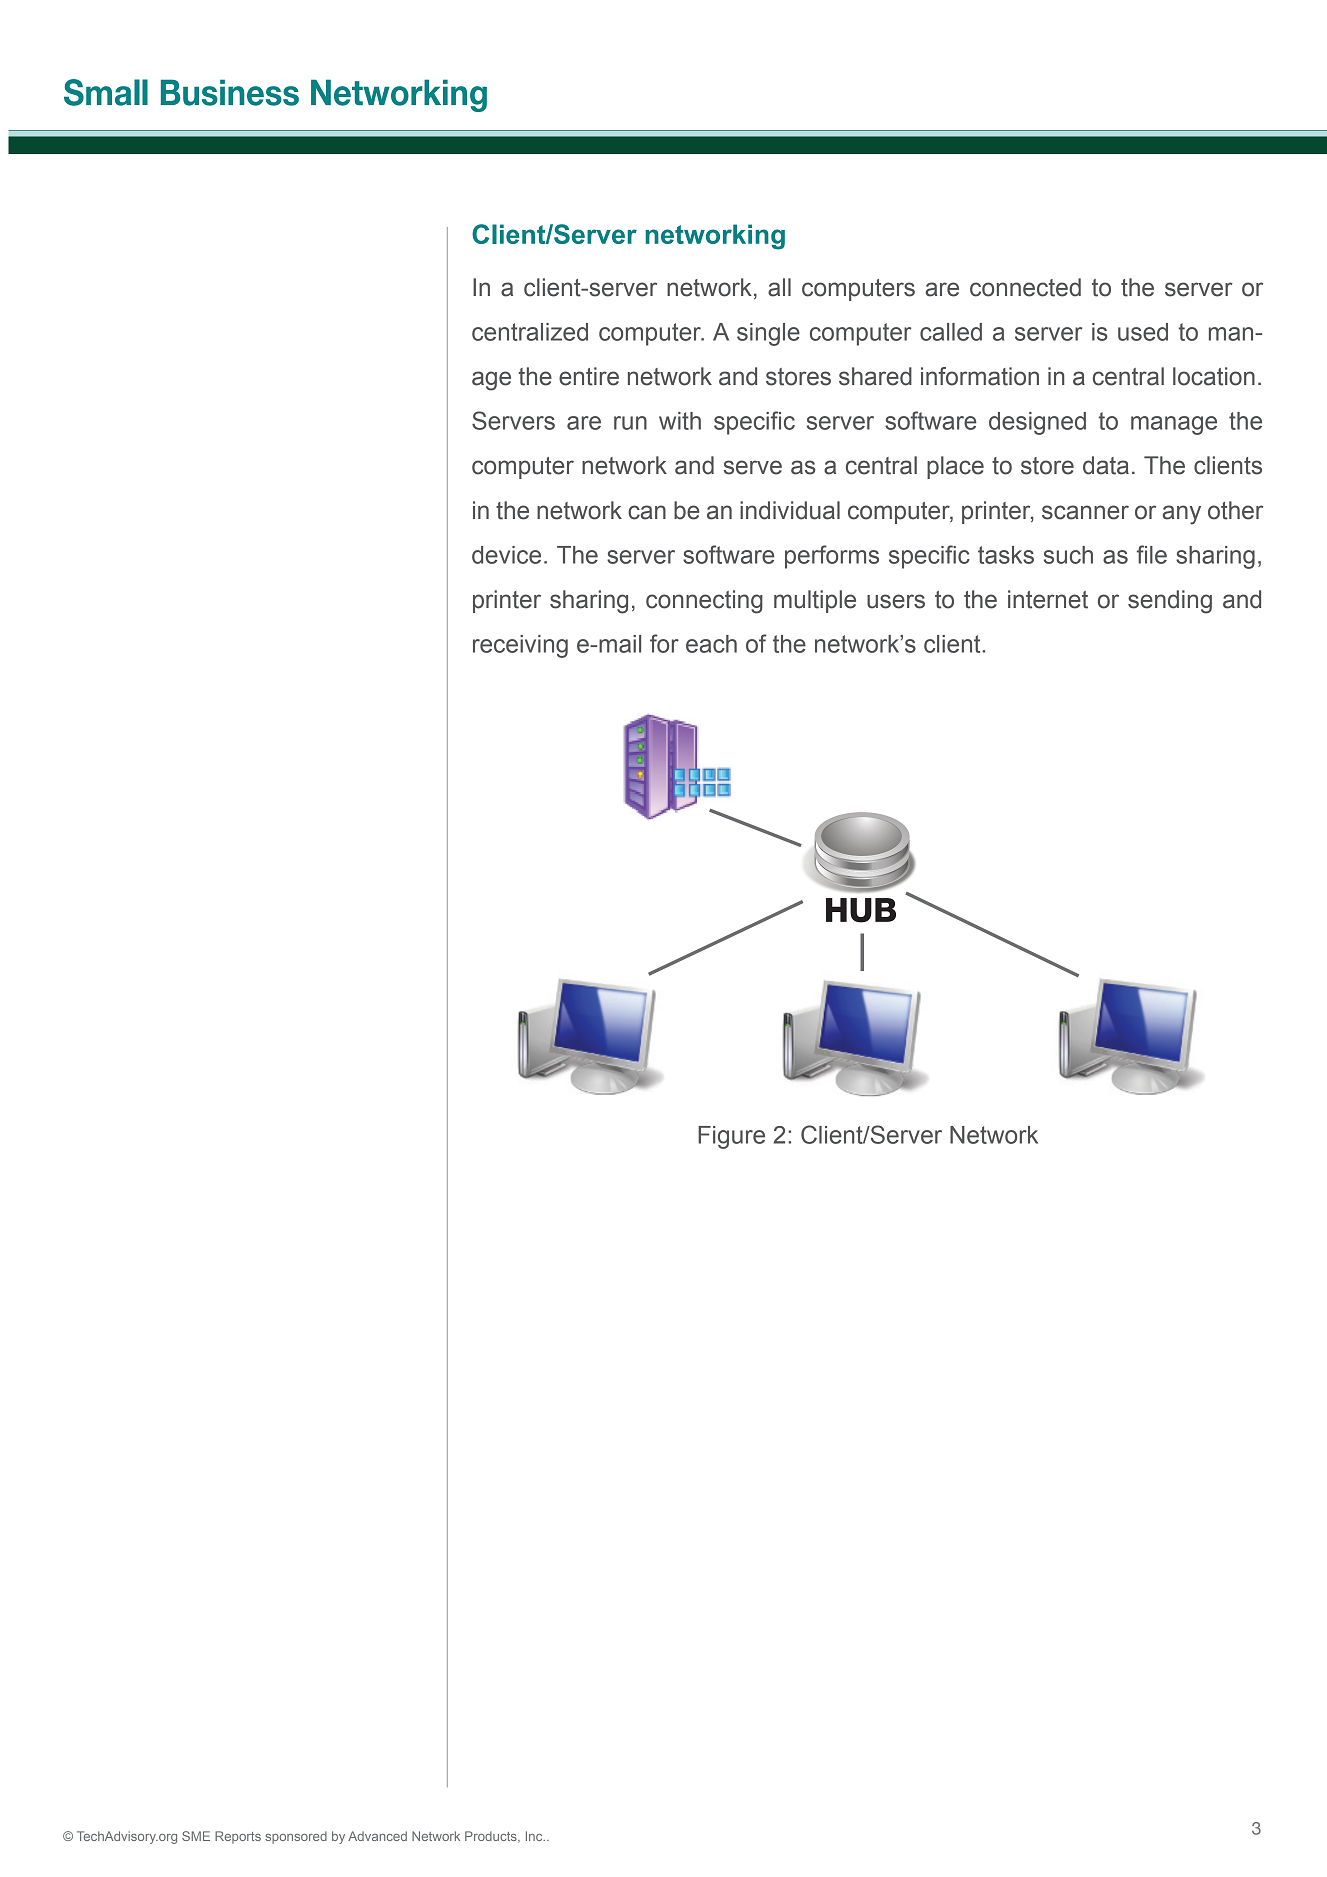 The width and height of the screenshot is (1327, 1877). I want to click on connected, so click(1025, 287).
